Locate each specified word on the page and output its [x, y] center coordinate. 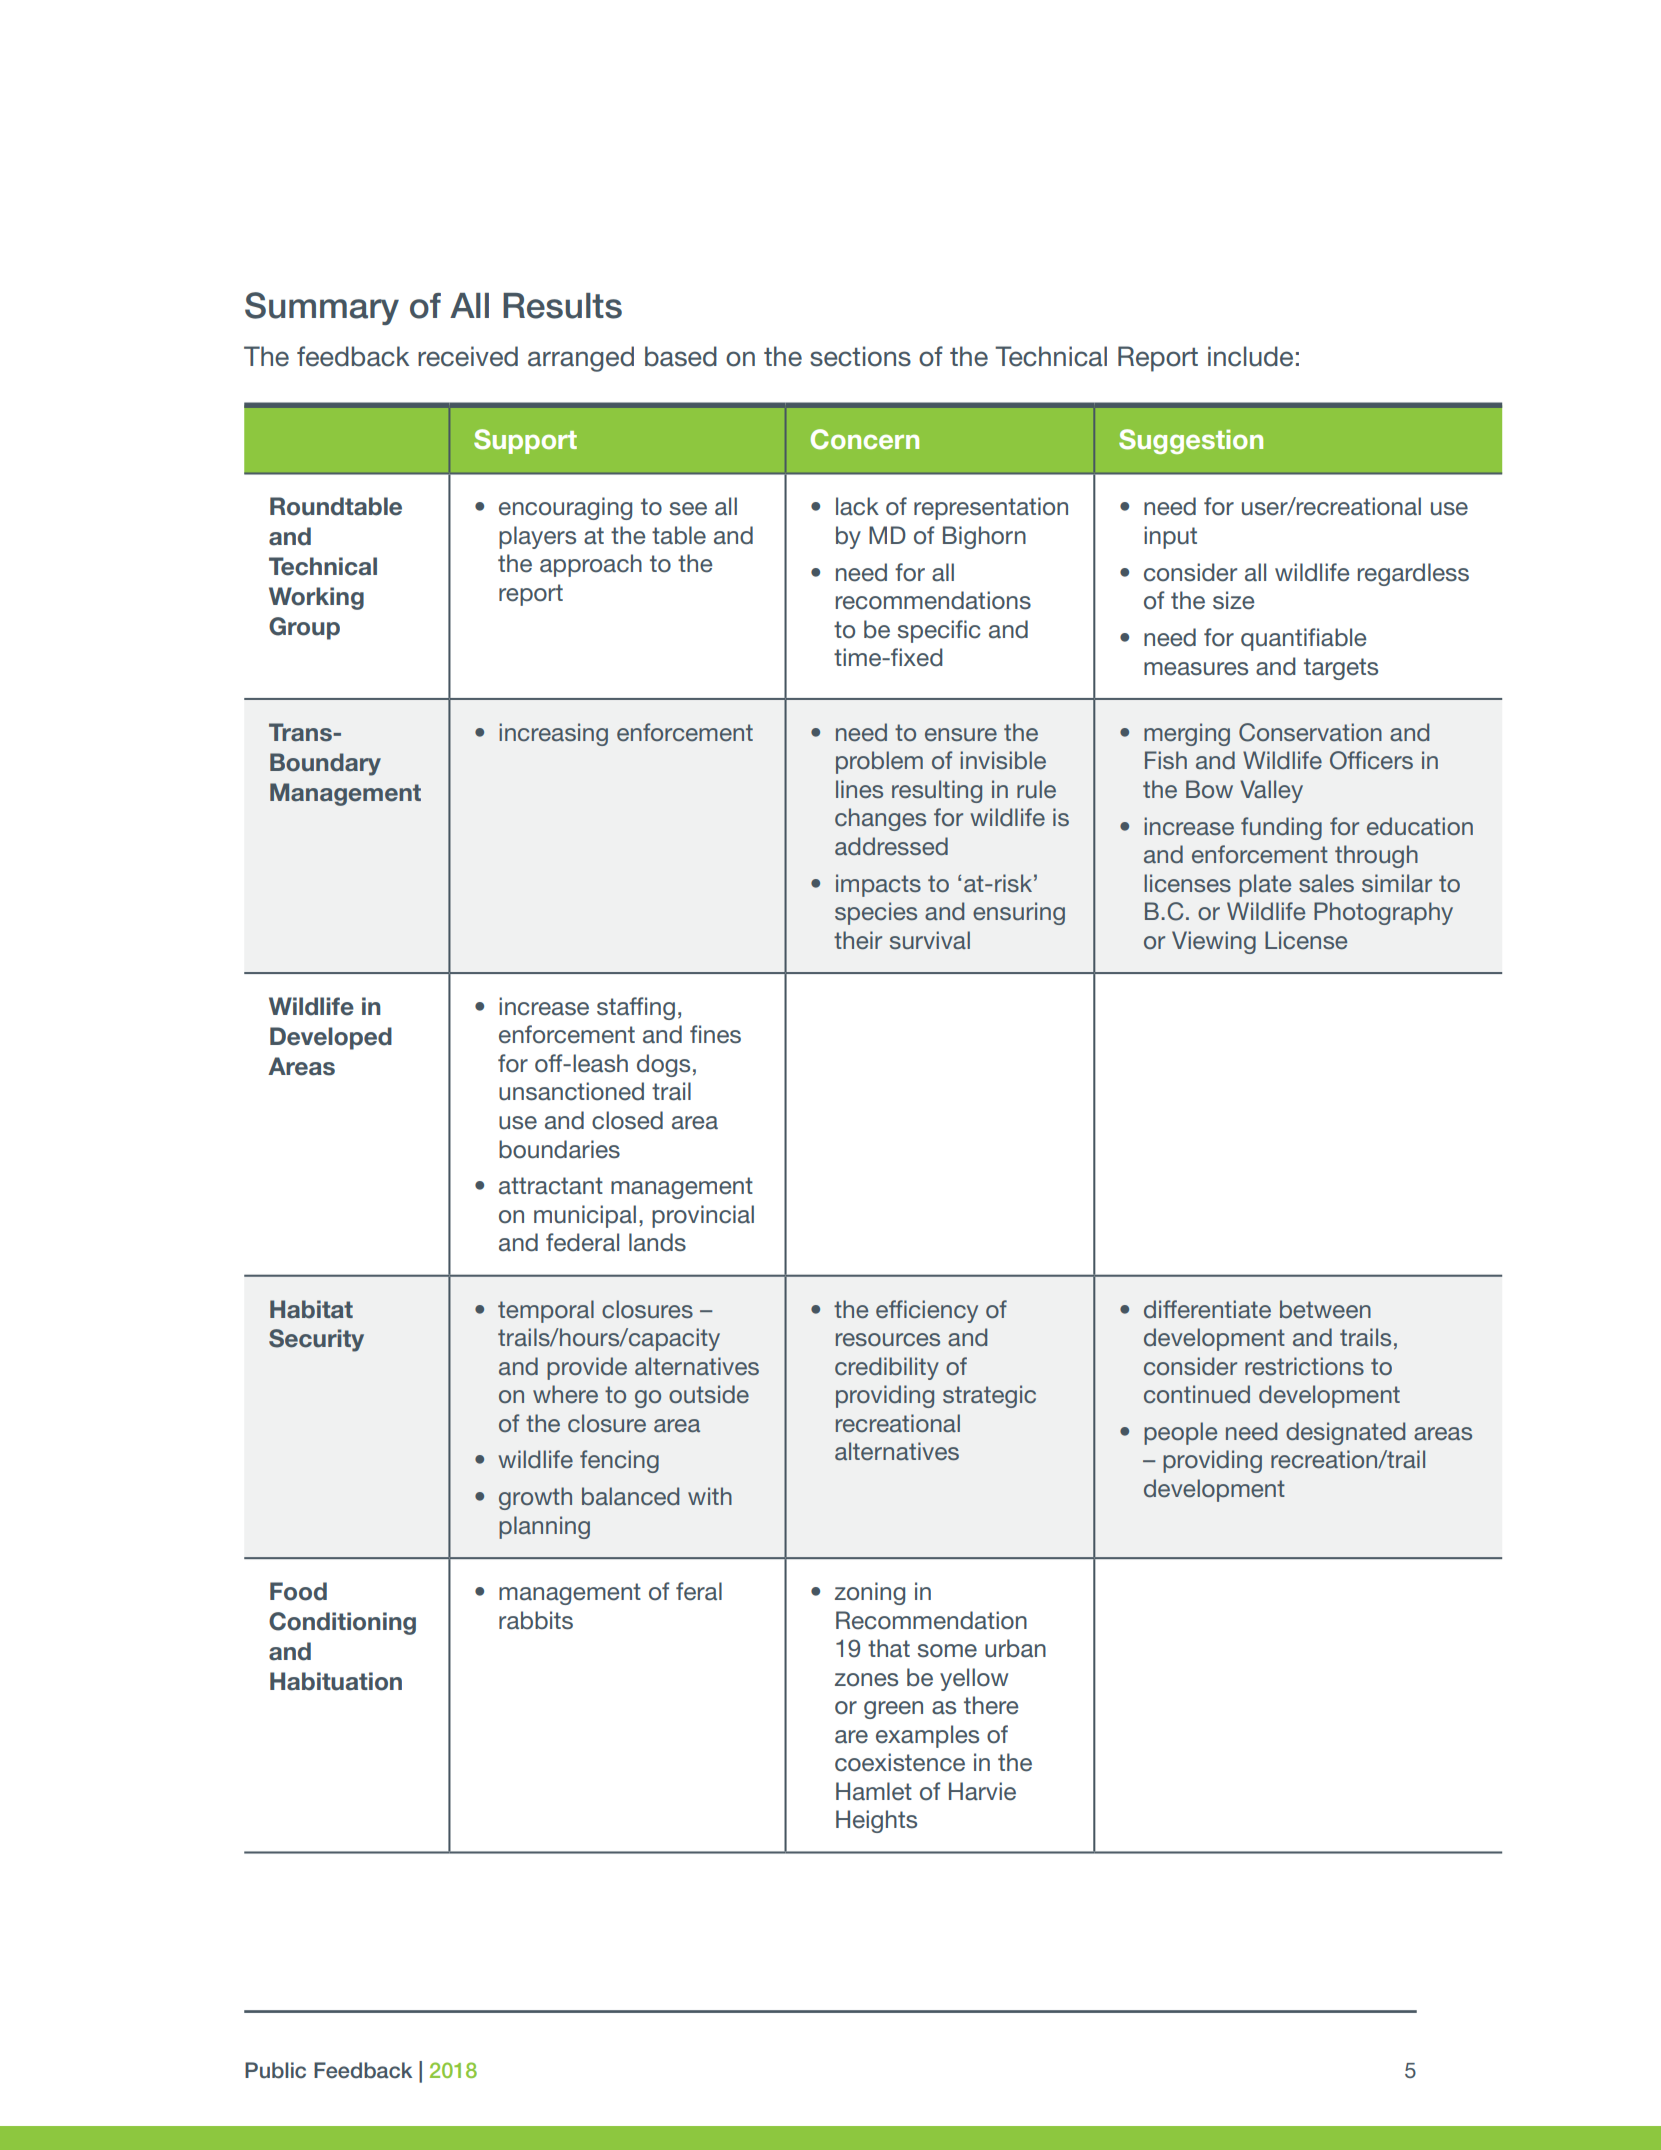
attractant [551, 1186]
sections [860, 356]
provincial [703, 1216]
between [1325, 1309]
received [468, 356]
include [1250, 356]
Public [275, 2070]
